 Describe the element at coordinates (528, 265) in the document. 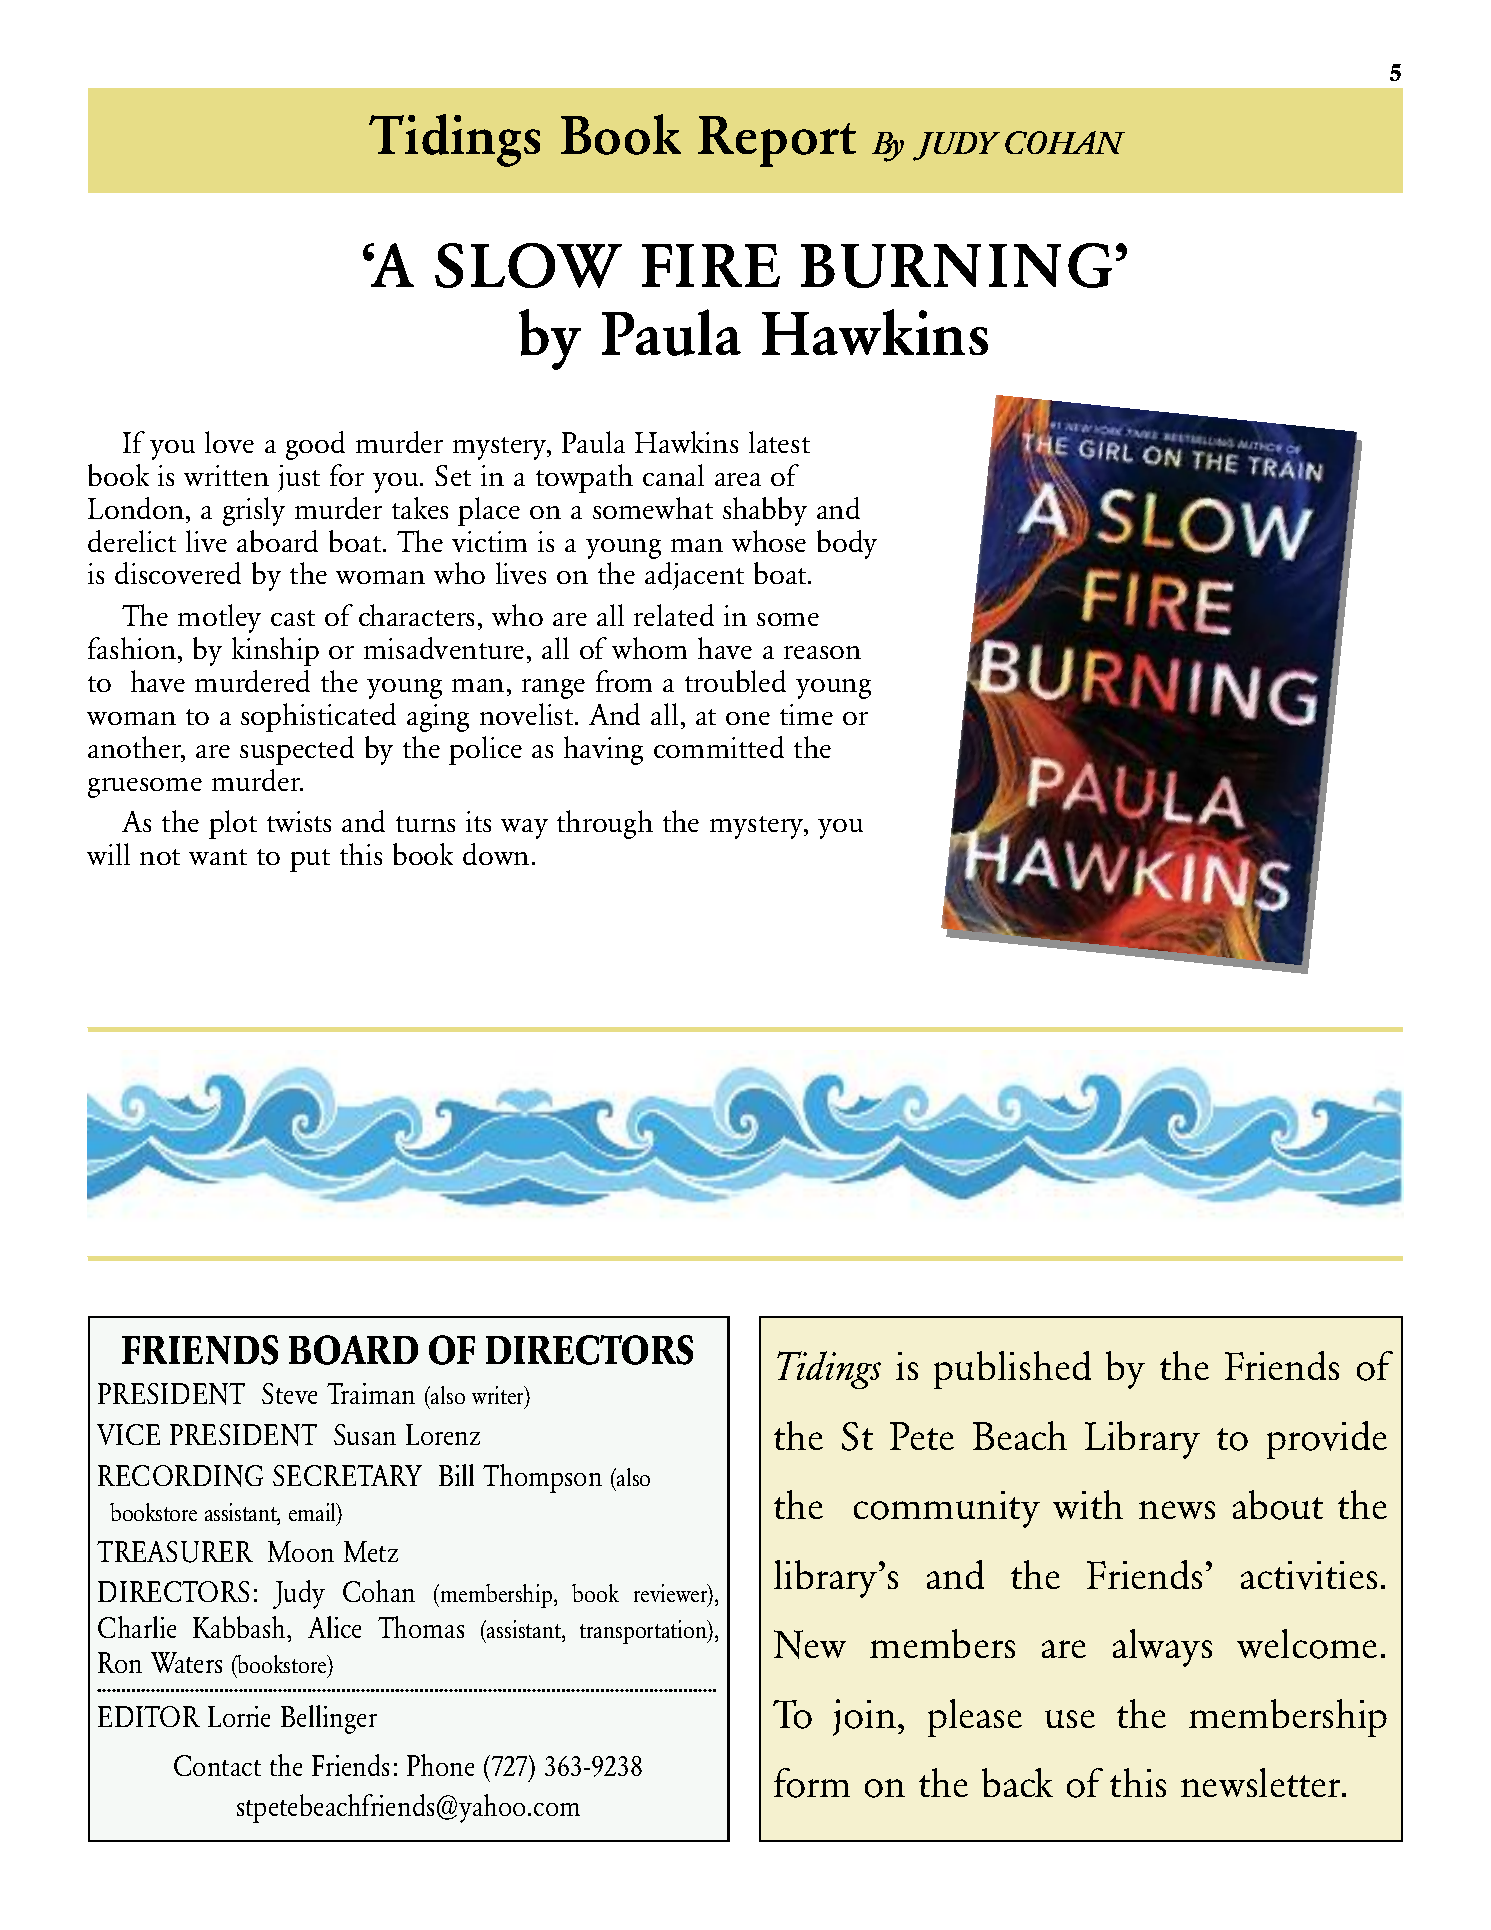

I see `SLOW` at that location.
